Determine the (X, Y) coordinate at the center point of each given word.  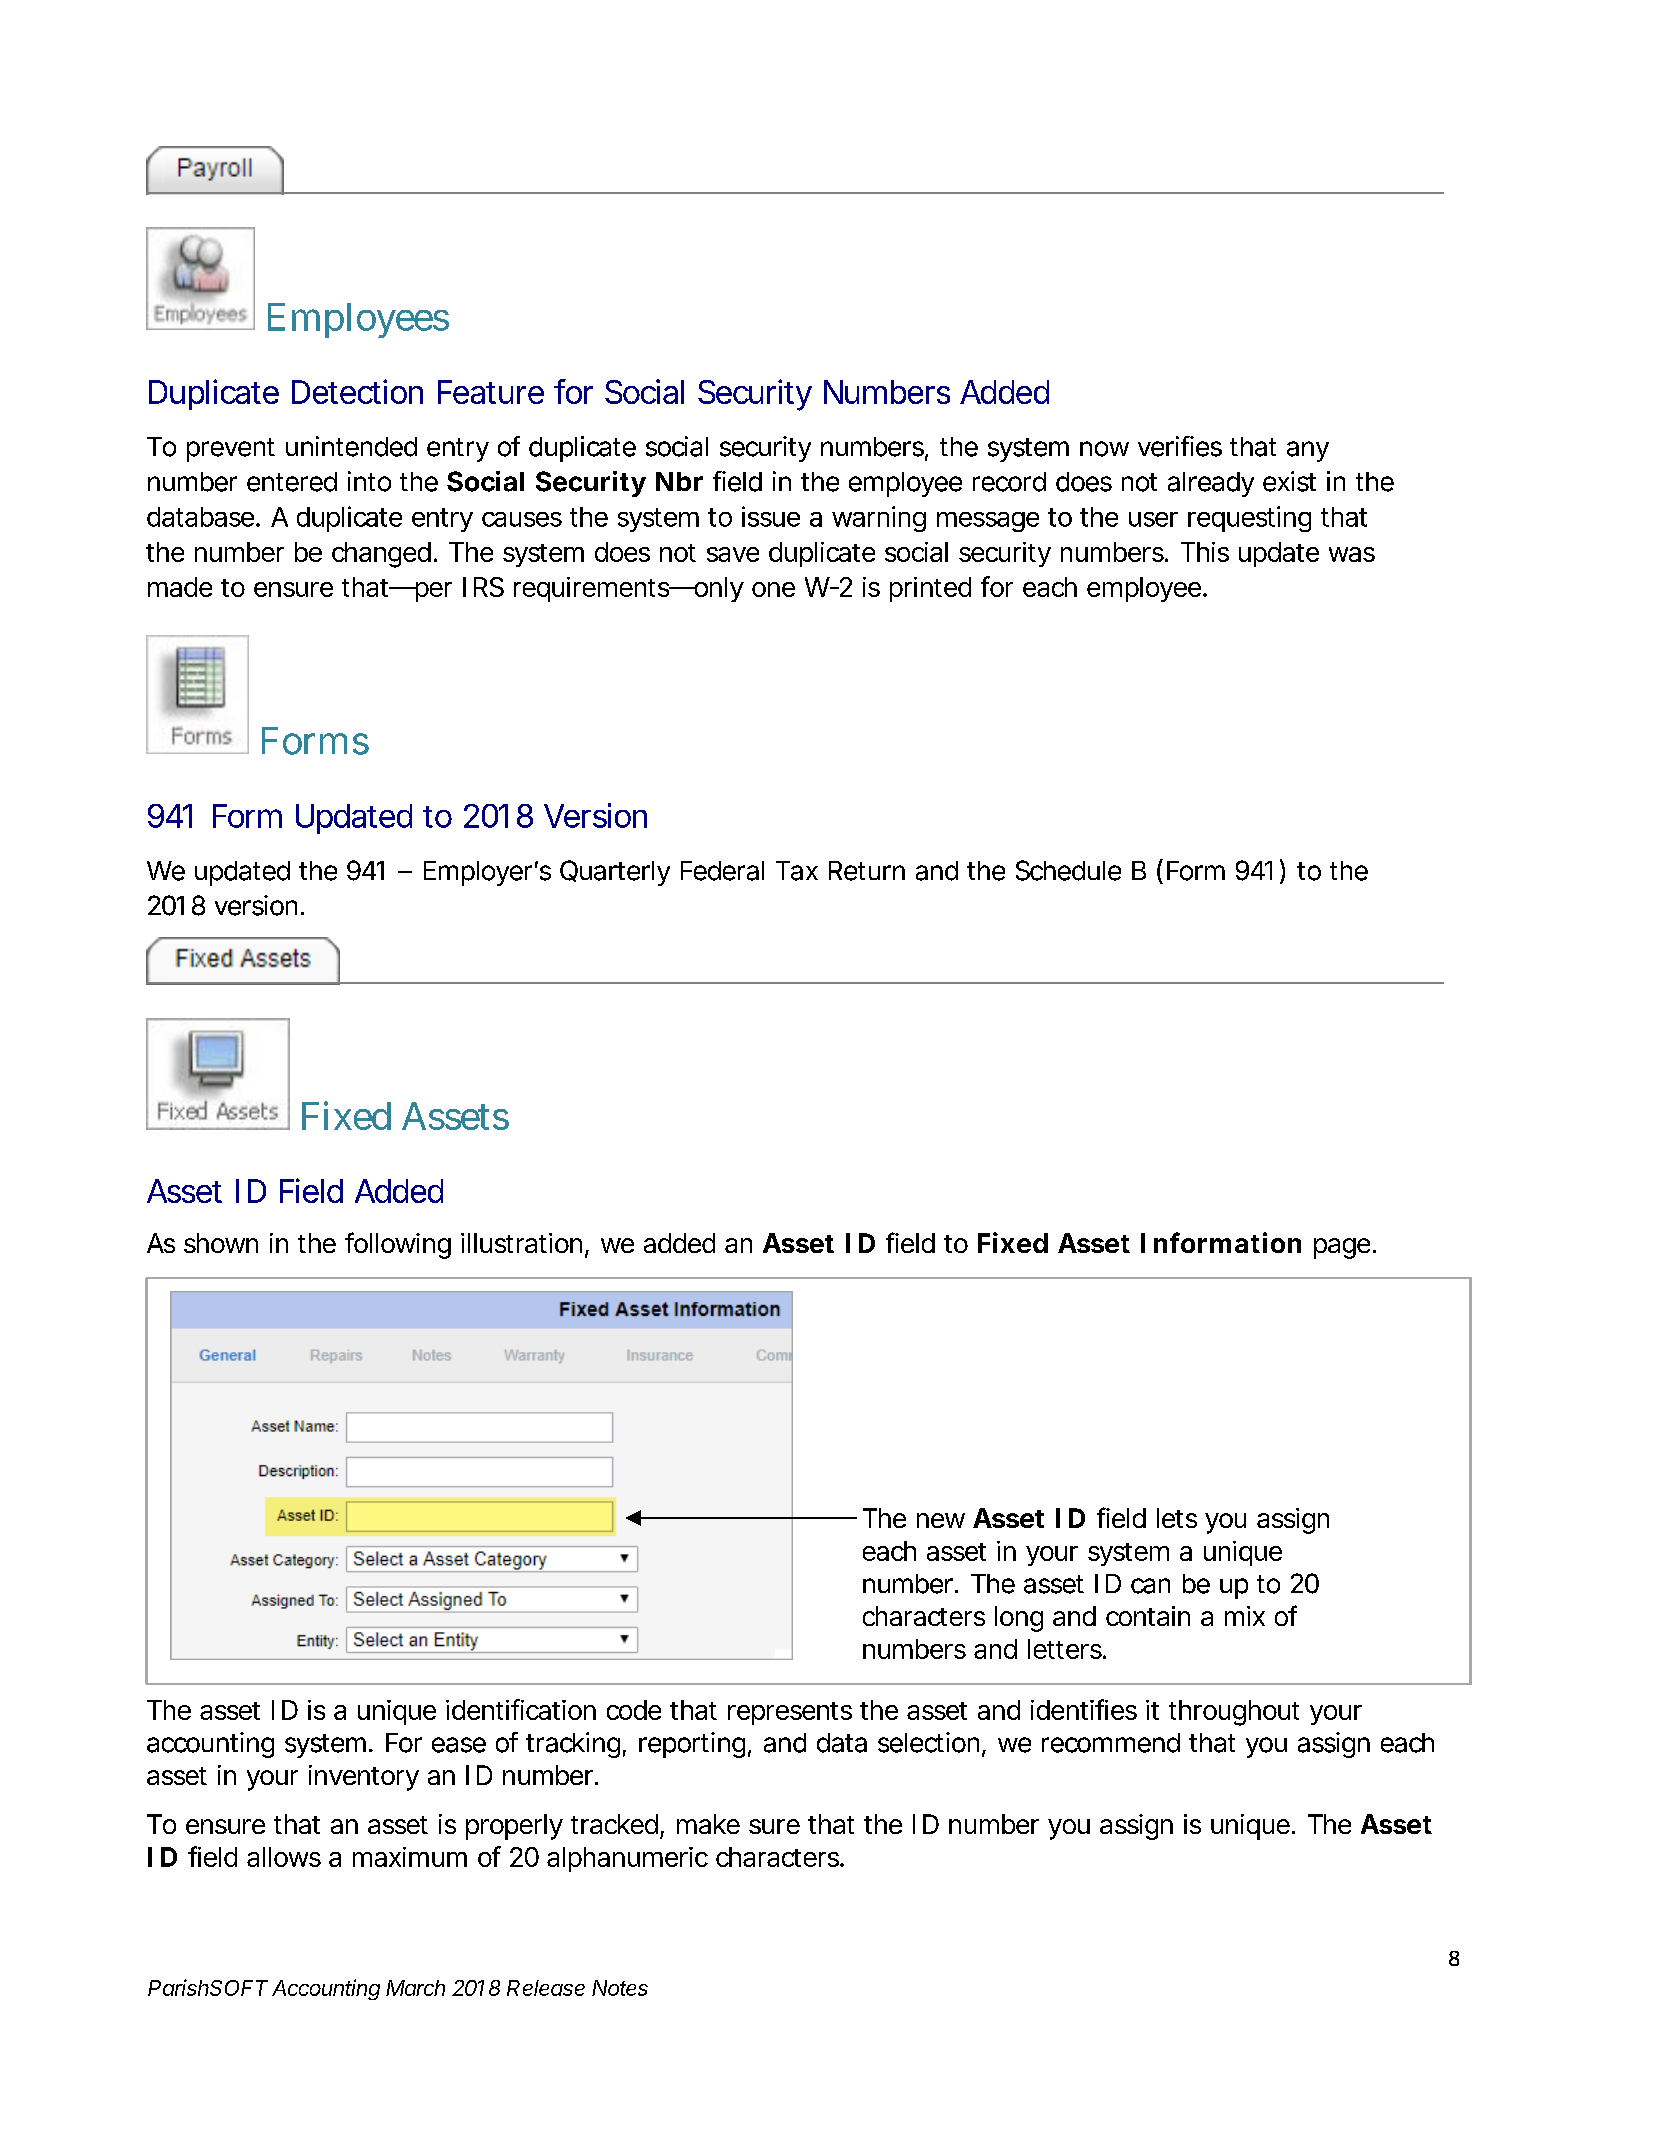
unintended (351, 446)
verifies (1180, 446)
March (415, 1988)
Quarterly (615, 873)
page (1342, 1248)
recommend (1111, 1743)
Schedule (1068, 870)
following (398, 1245)
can (1150, 1586)
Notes (620, 1988)
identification (521, 1709)
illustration (521, 1243)
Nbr (679, 481)
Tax (797, 871)
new (941, 1520)
